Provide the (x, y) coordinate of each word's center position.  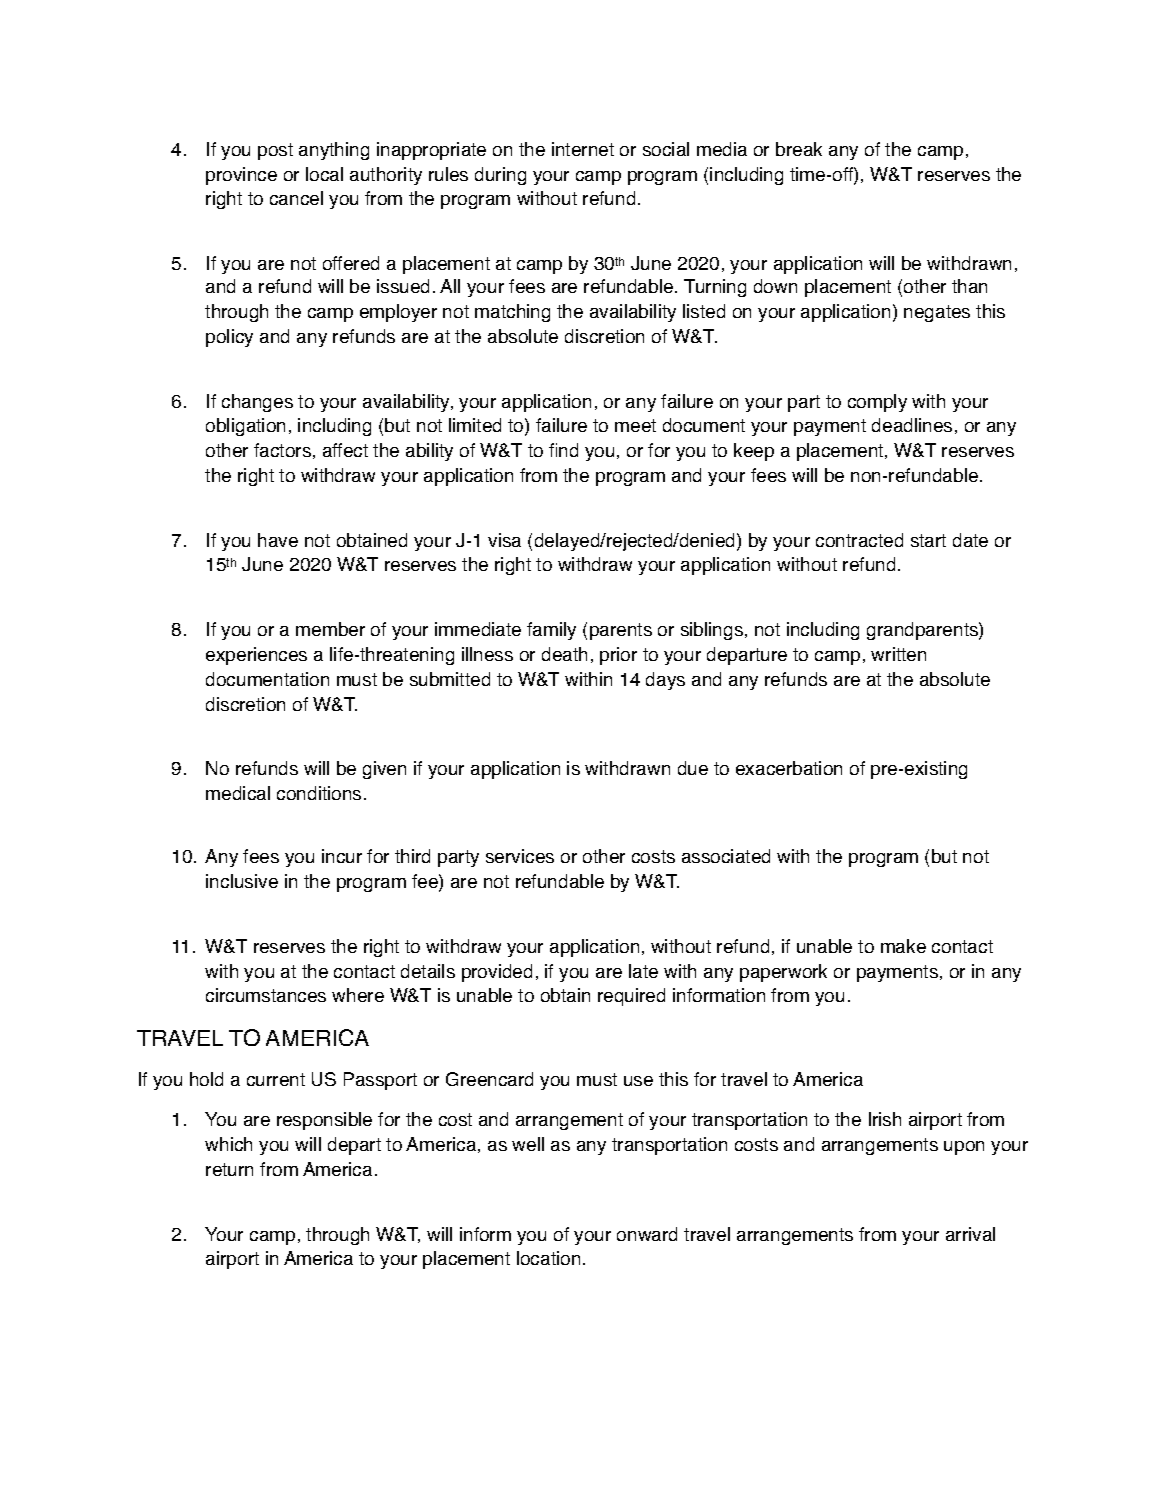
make (903, 946)
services (520, 856)
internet (583, 149)
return (229, 1169)
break (799, 149)
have (278, 540)
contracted (859, 540)
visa (504, 540)
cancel (296, 198)
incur (342, 856)
